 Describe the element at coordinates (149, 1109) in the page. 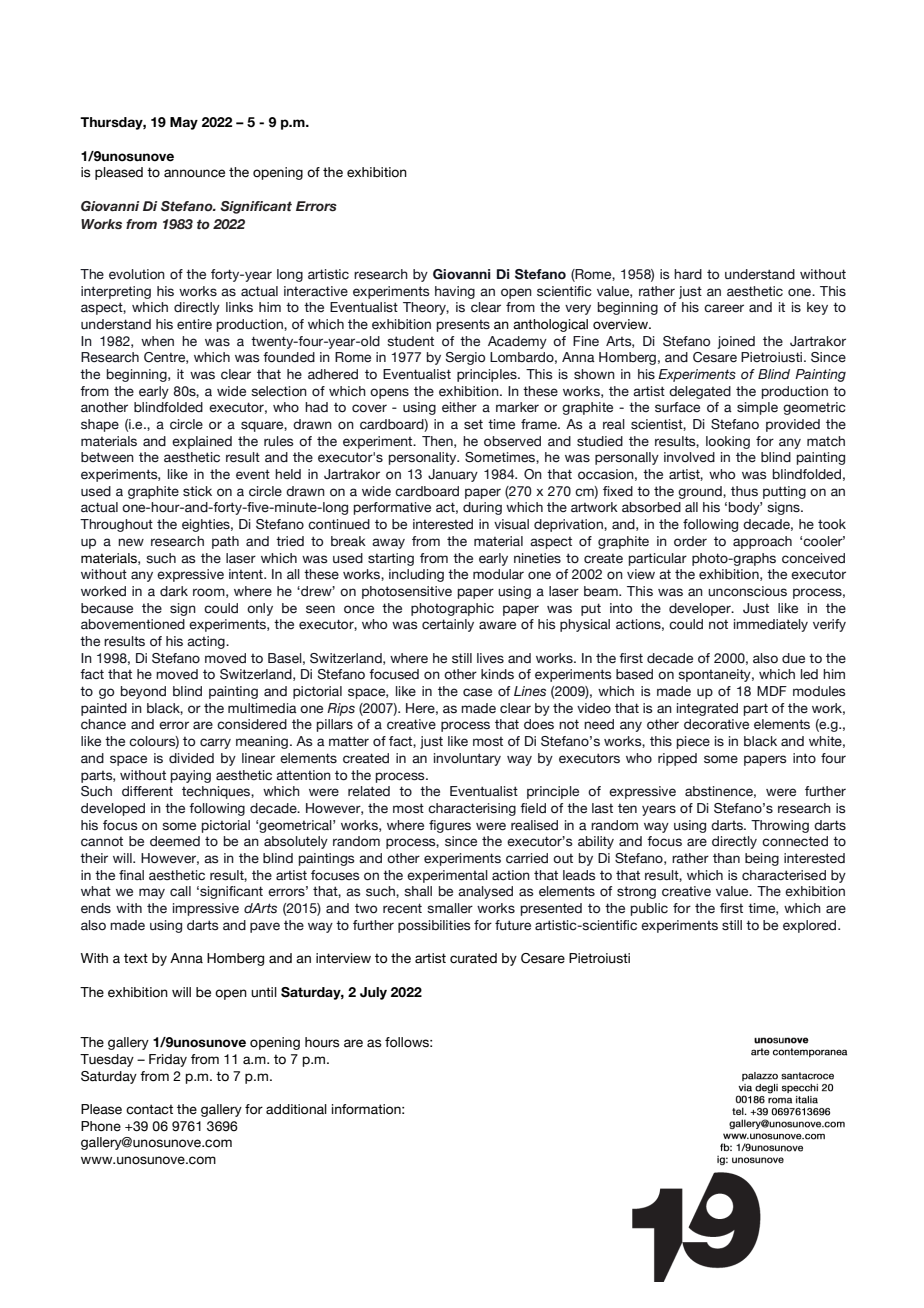

I see `contact` at that location.
